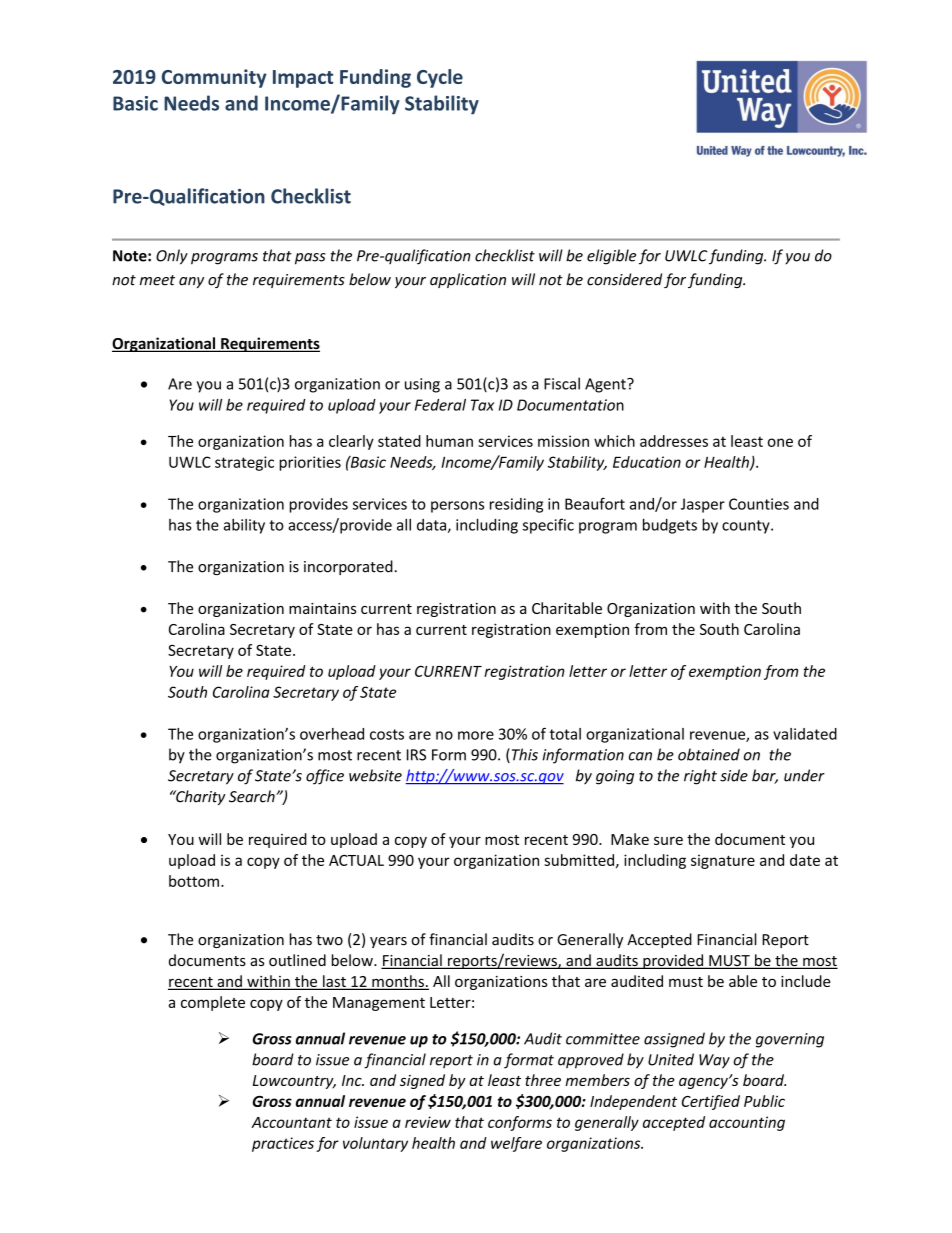 The width and height of the document is (952, 1233). I want to click on addresses, so click(674, 441).
